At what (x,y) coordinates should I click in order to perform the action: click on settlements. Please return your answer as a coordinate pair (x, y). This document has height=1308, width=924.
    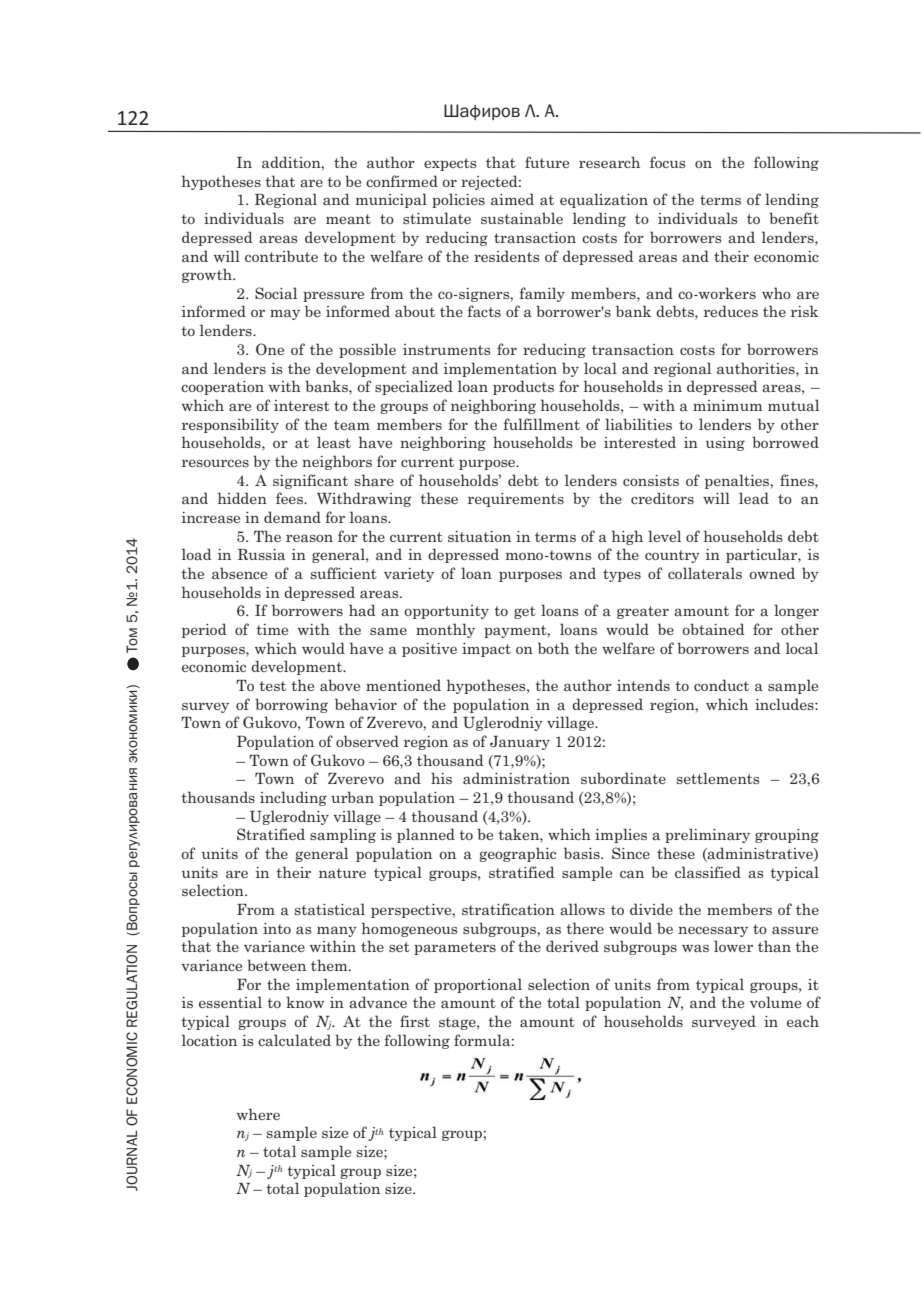
    Looking at the image, I should click on (718, 778).
